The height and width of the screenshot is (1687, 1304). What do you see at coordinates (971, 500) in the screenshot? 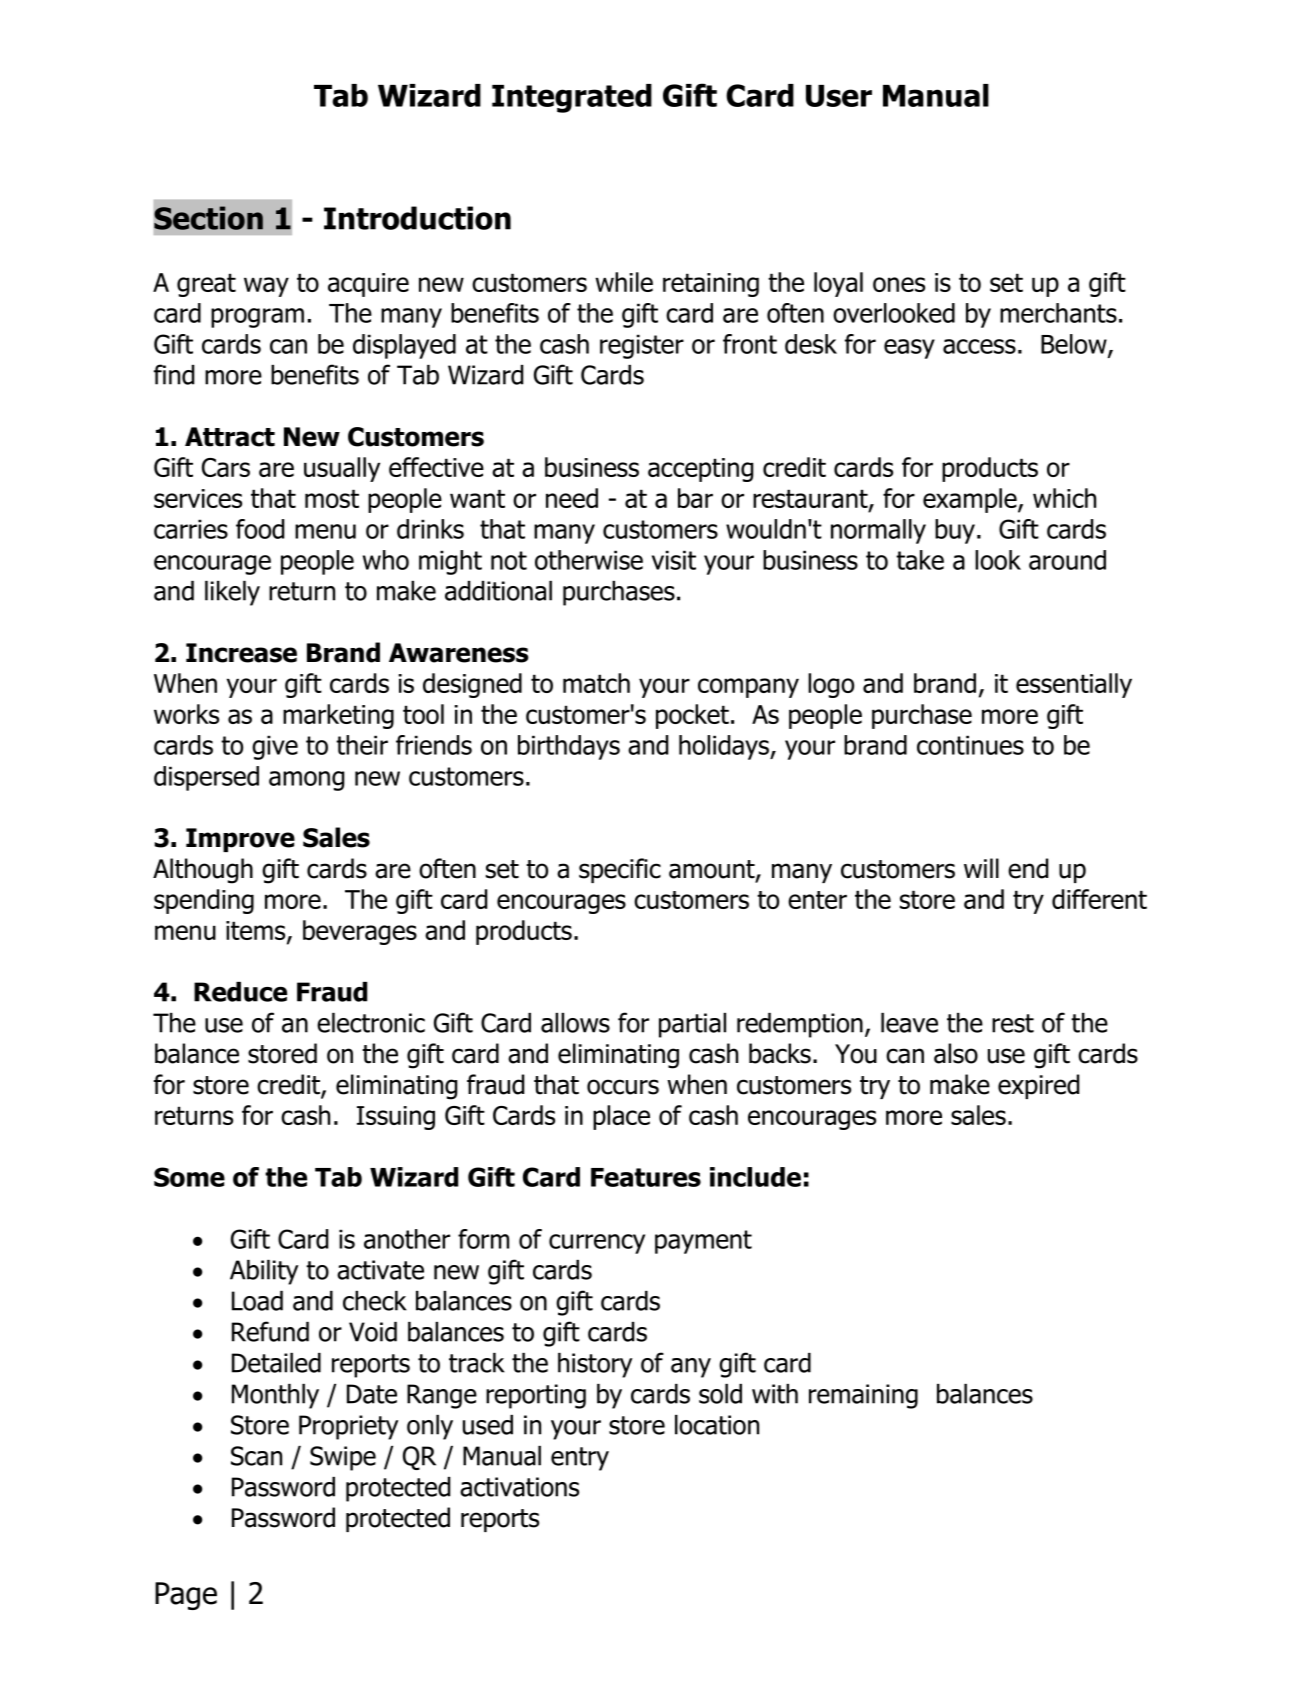
I see `example` at bounding box center [971, 500].
